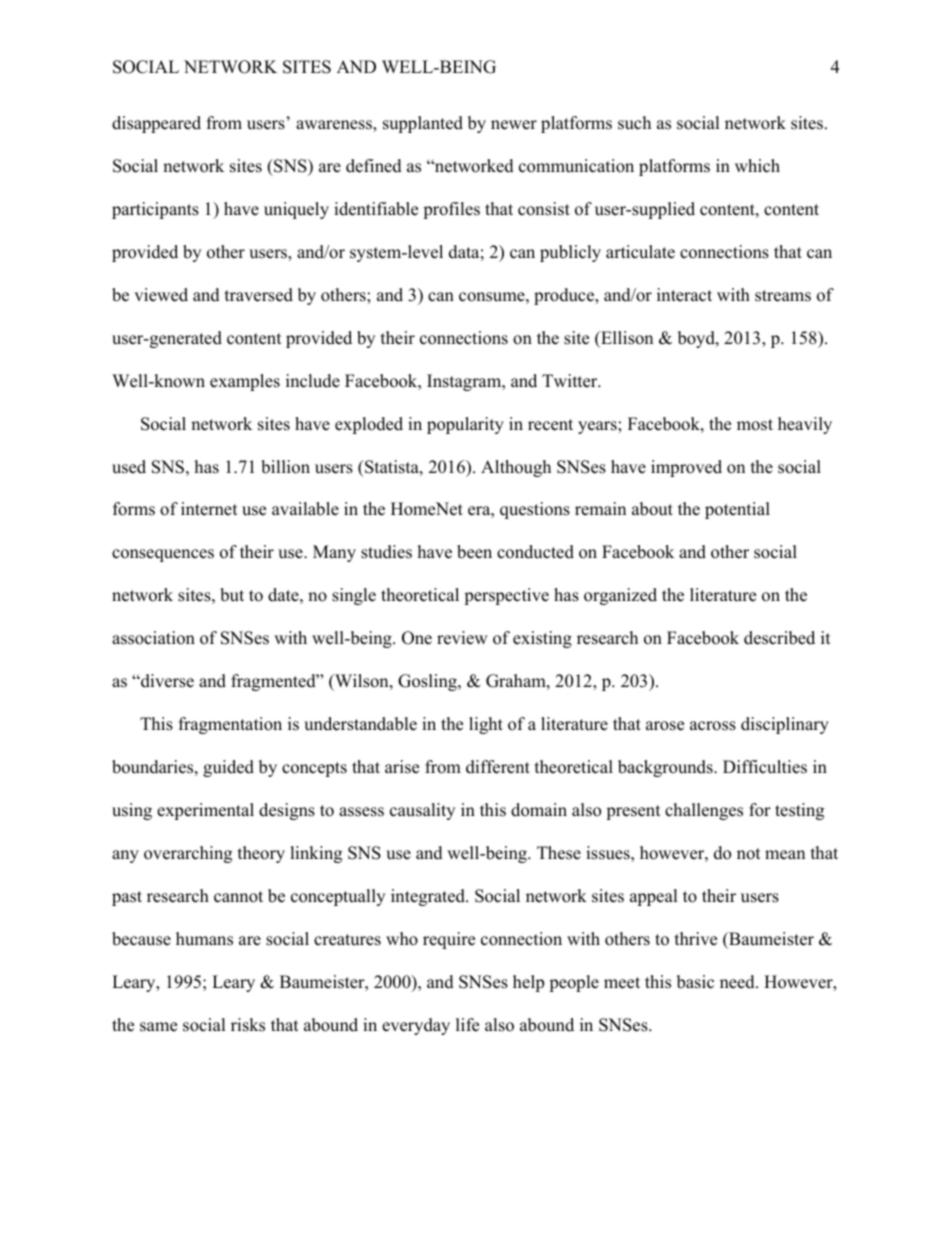 This screenshot has width=952, height=1233. What do you see at coordinates (757, 166) in the screenshot?
I see `which` at bounding box center [757, 166].
